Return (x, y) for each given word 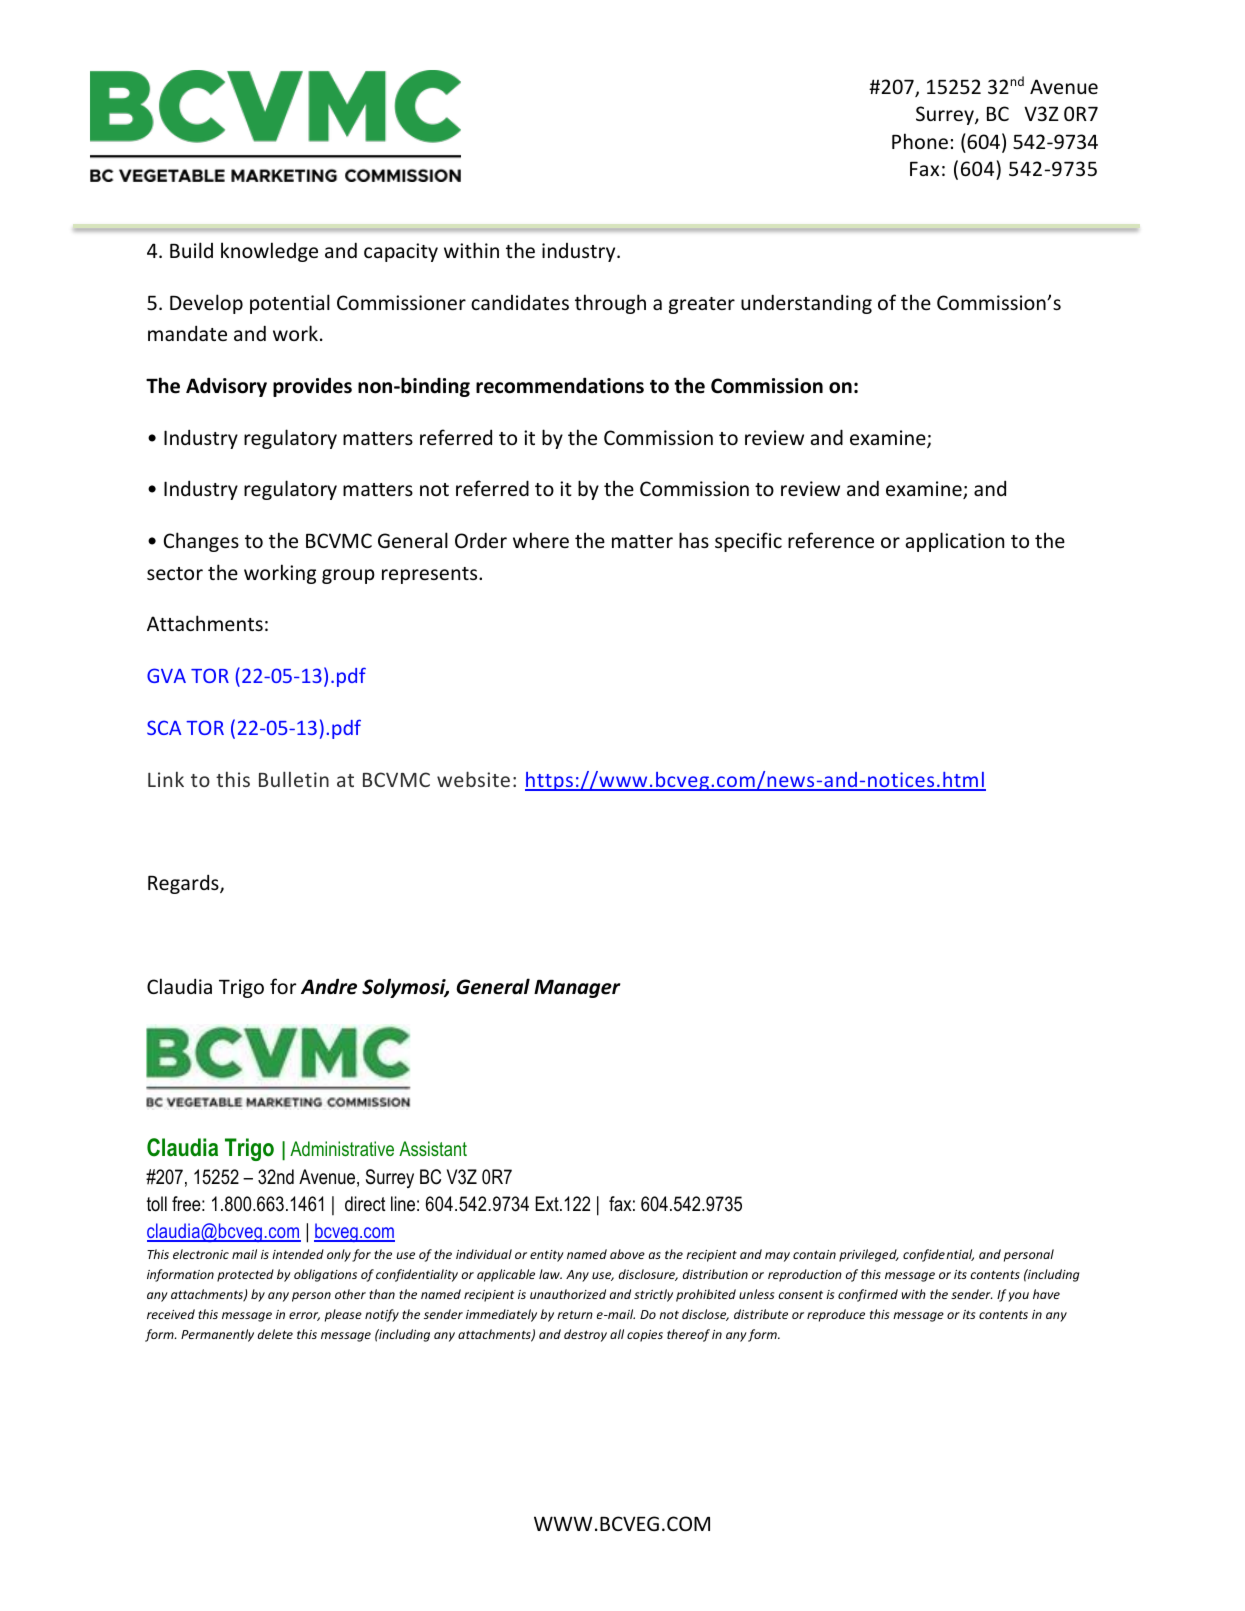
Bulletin (294, 779)
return (575, 1315)
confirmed (868, 1295)
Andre (329, 986)
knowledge (269, 252)
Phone (920, 141)
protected (245, 1275)
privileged (869, 1255)
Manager (577, 989)
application (955, 542)
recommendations (560, 385)
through (610, 304)
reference (831, 540)
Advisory (226, 387)
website (473, 779)
